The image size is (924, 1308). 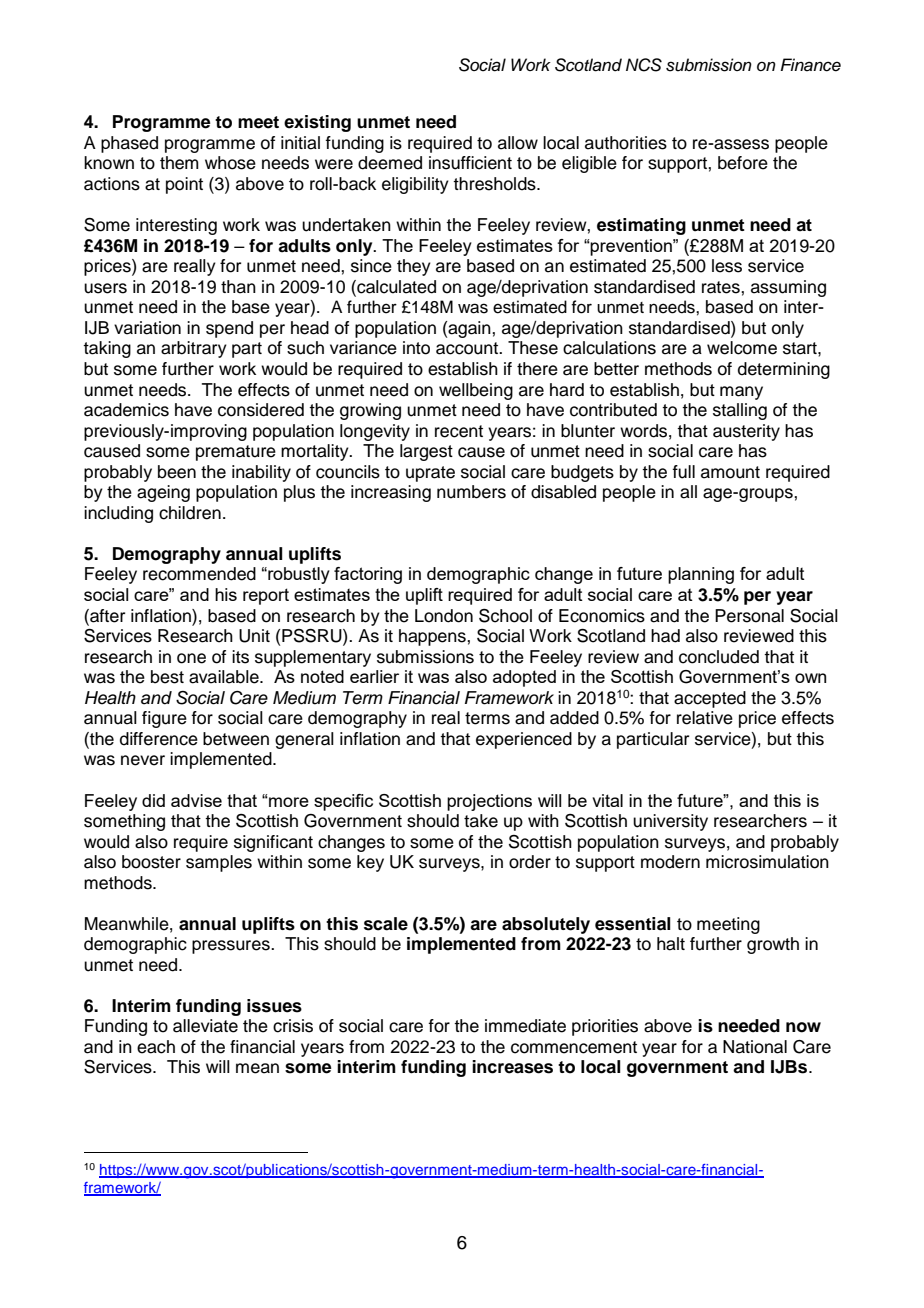 I want to click on academics, so click(x=126, y=410).
